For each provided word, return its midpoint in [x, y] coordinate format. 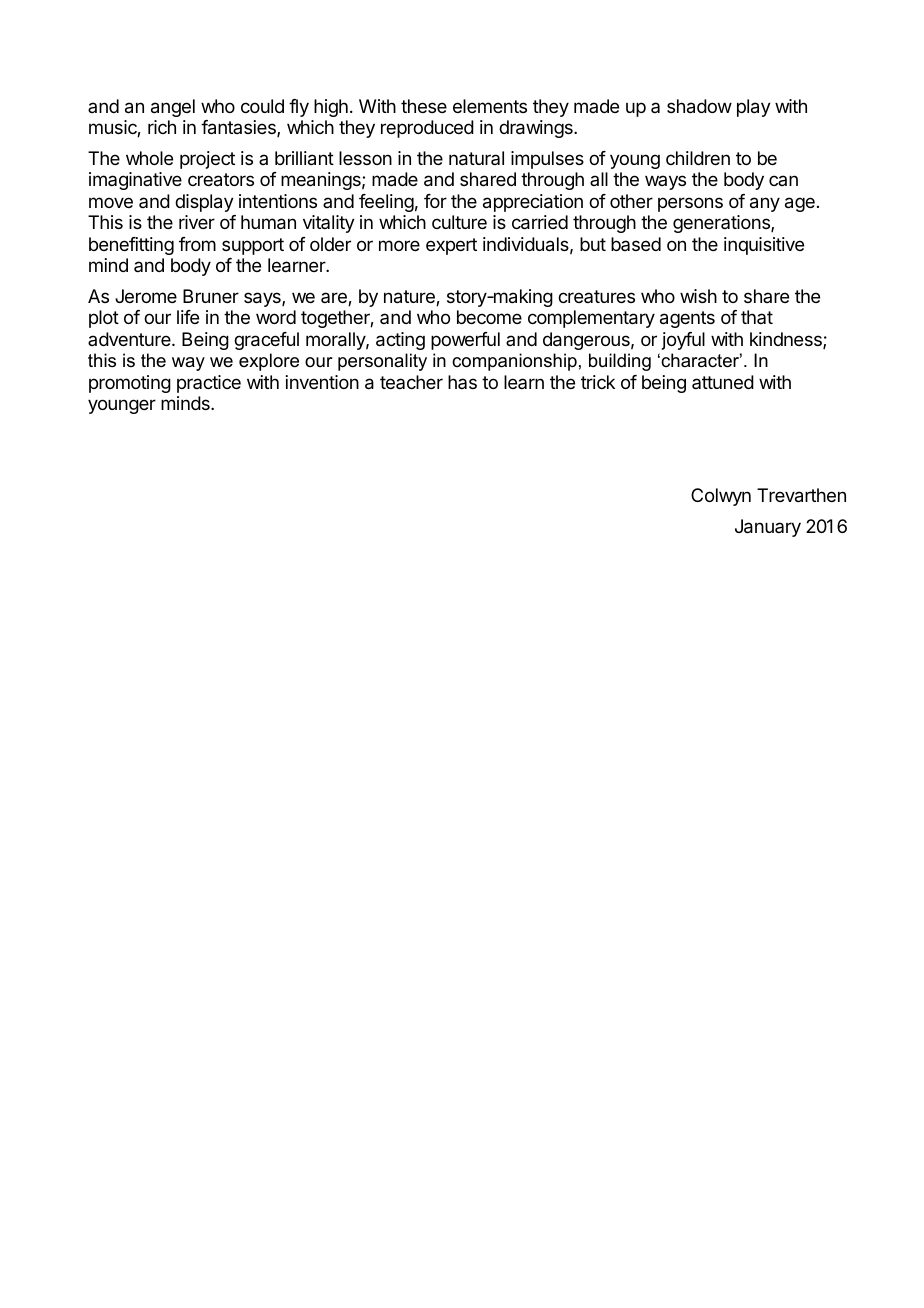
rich [162, 127]
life [188, 317]
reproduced [427, 129]
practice [209, 384]
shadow [699, 106]
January [768, 528]
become [489, 317]
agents [687, 319]
